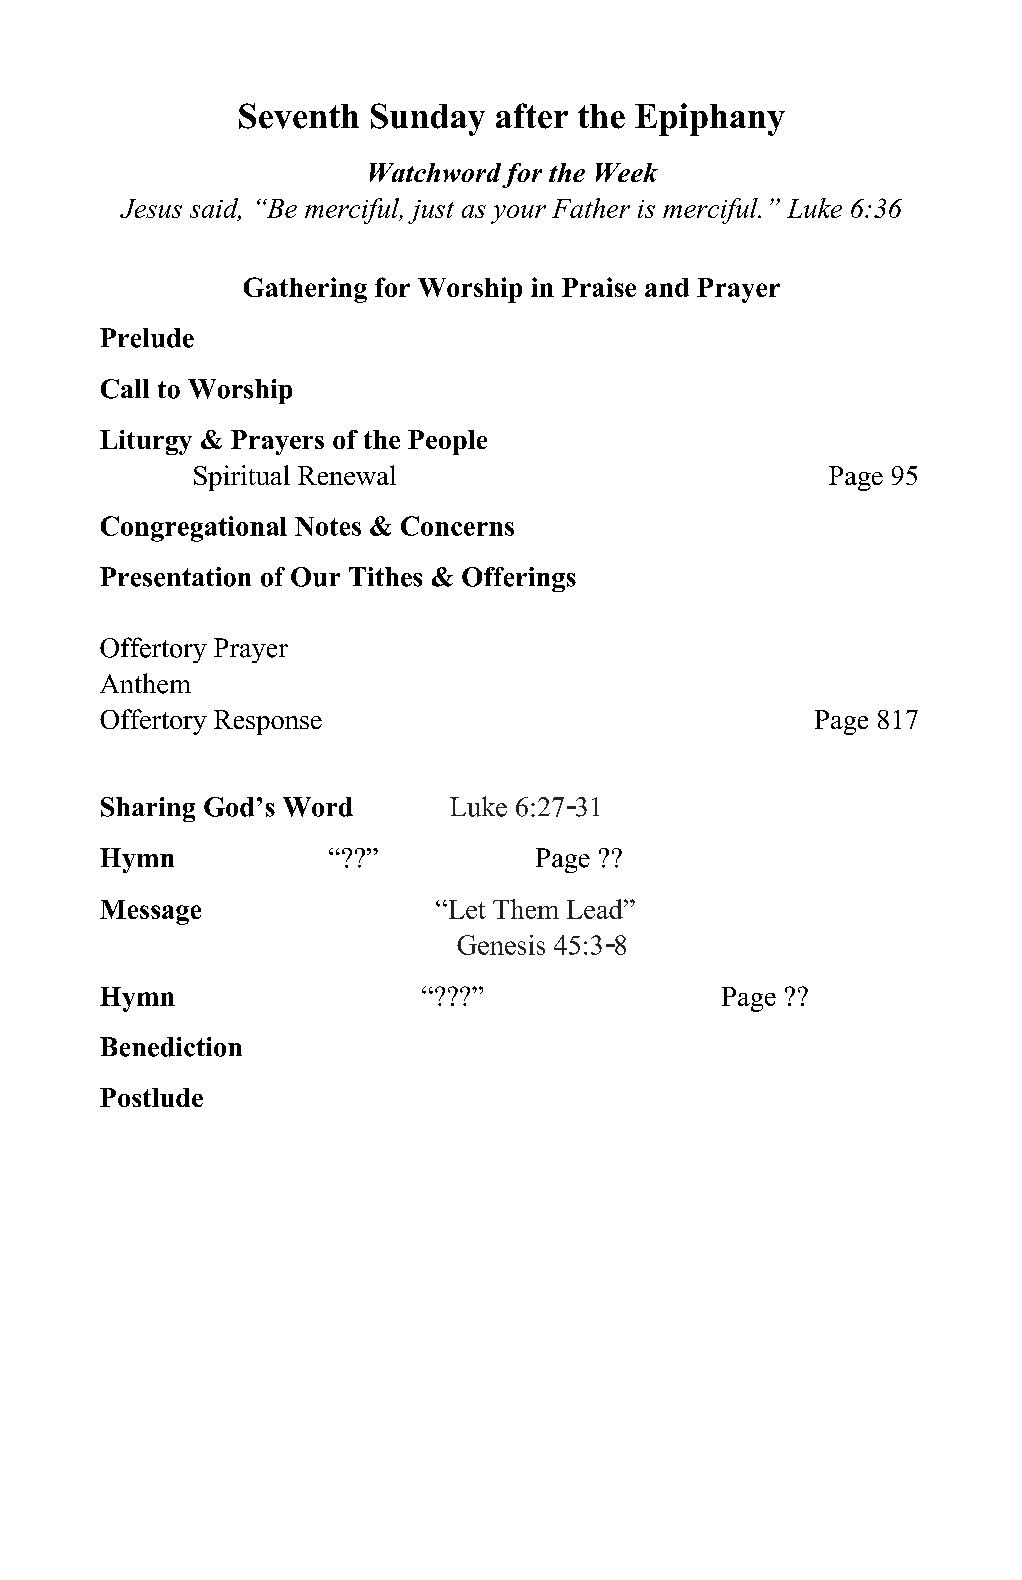 This image has height=1580, width=1022. What do you see at coordinates (268, 722) in the image?
I see `Response` at bounding box center [268, 722].
